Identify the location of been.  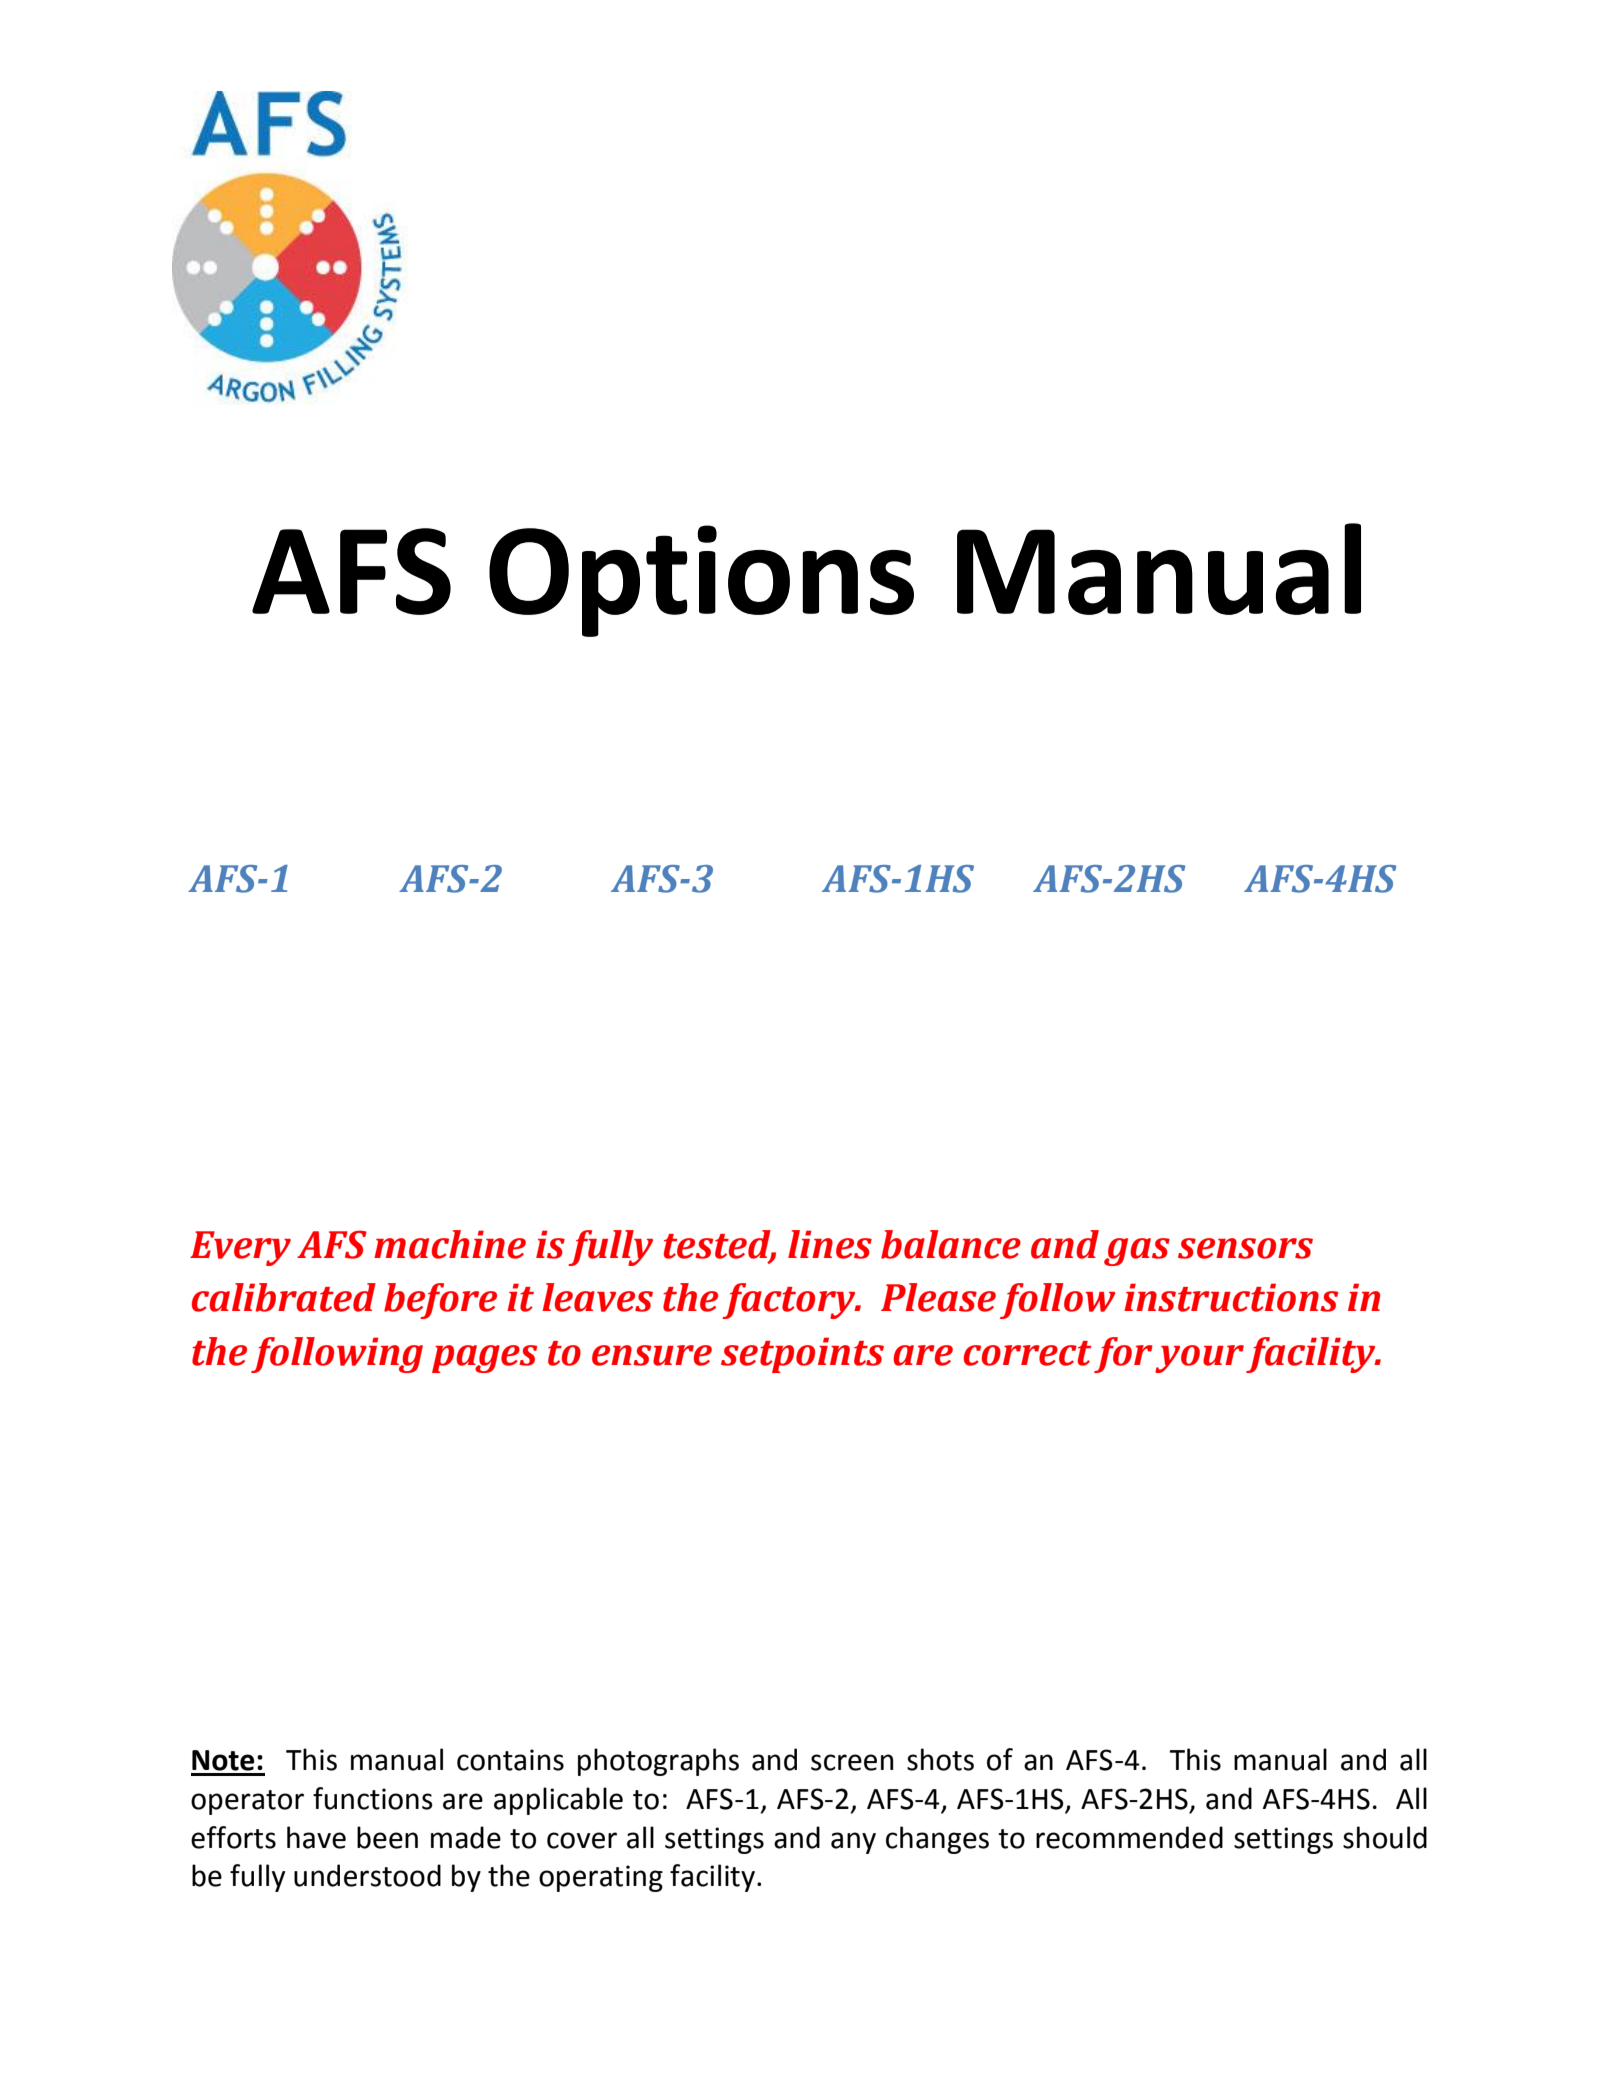
(387, 1837).
